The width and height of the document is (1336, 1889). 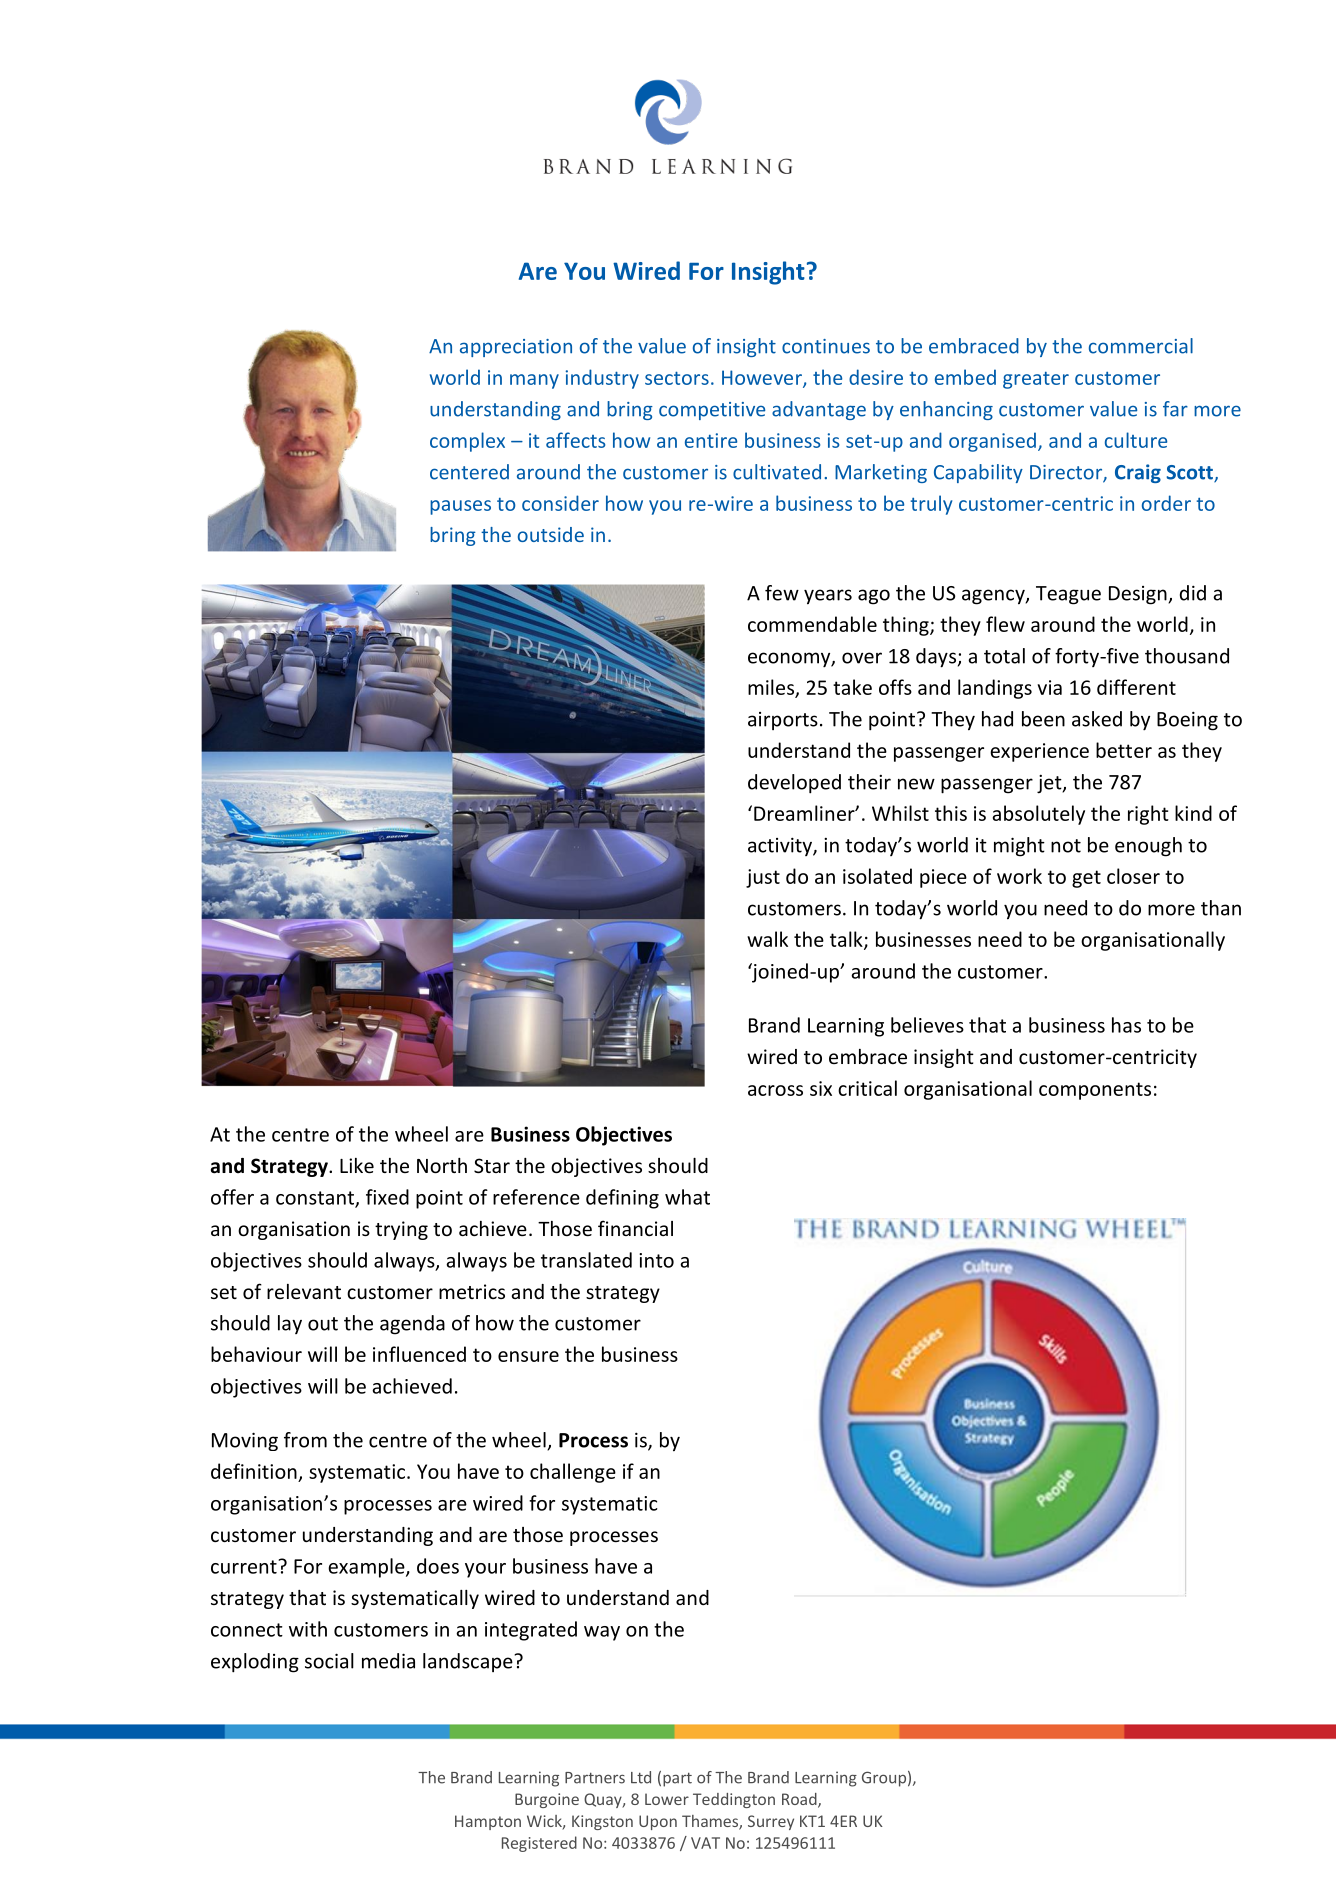 What do you see at coordinates (467, 442) in the document?
I see `complex` at bounding box center [467, 442].
